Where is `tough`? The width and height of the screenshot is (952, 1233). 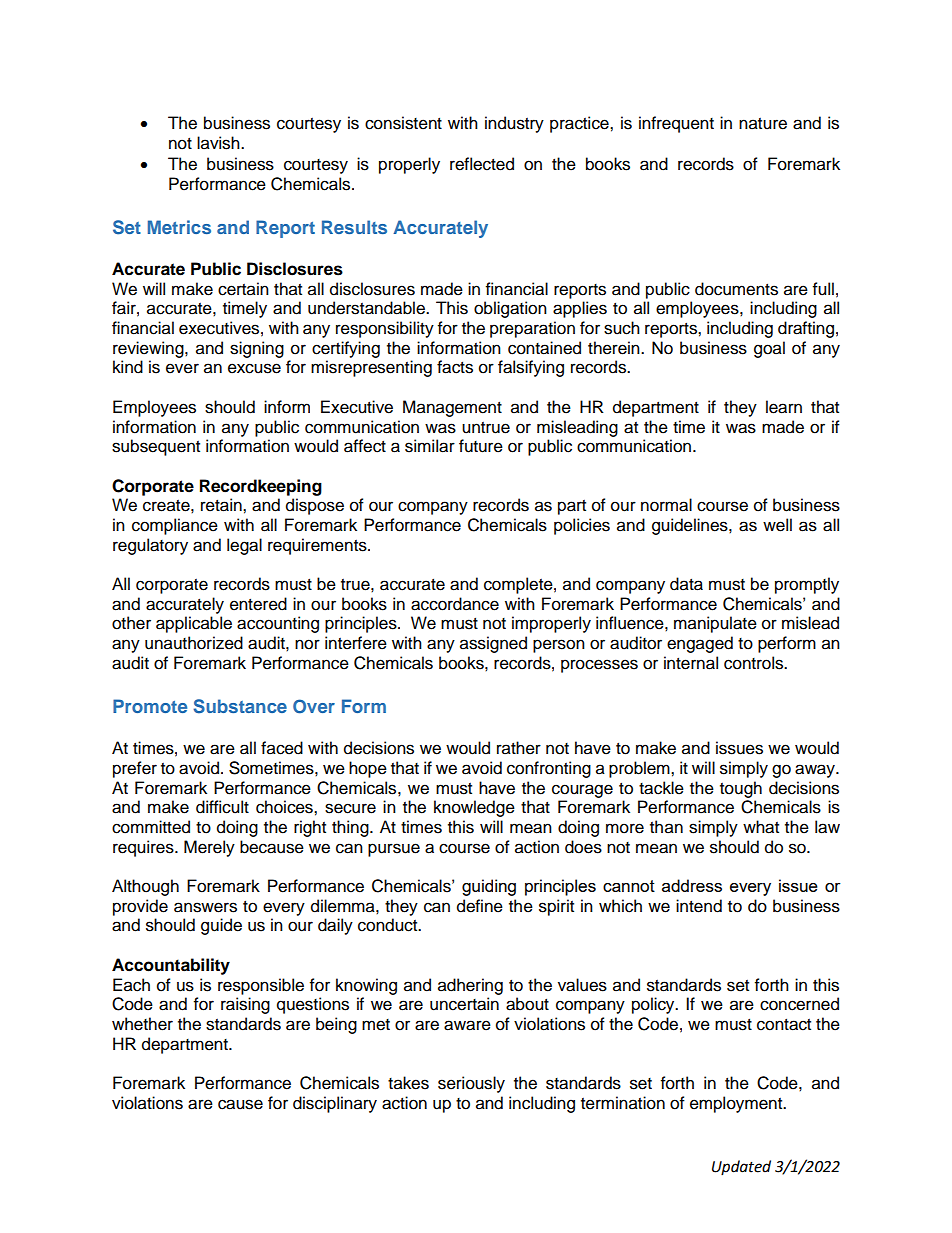 tough is located at coordinates (741, 789).
